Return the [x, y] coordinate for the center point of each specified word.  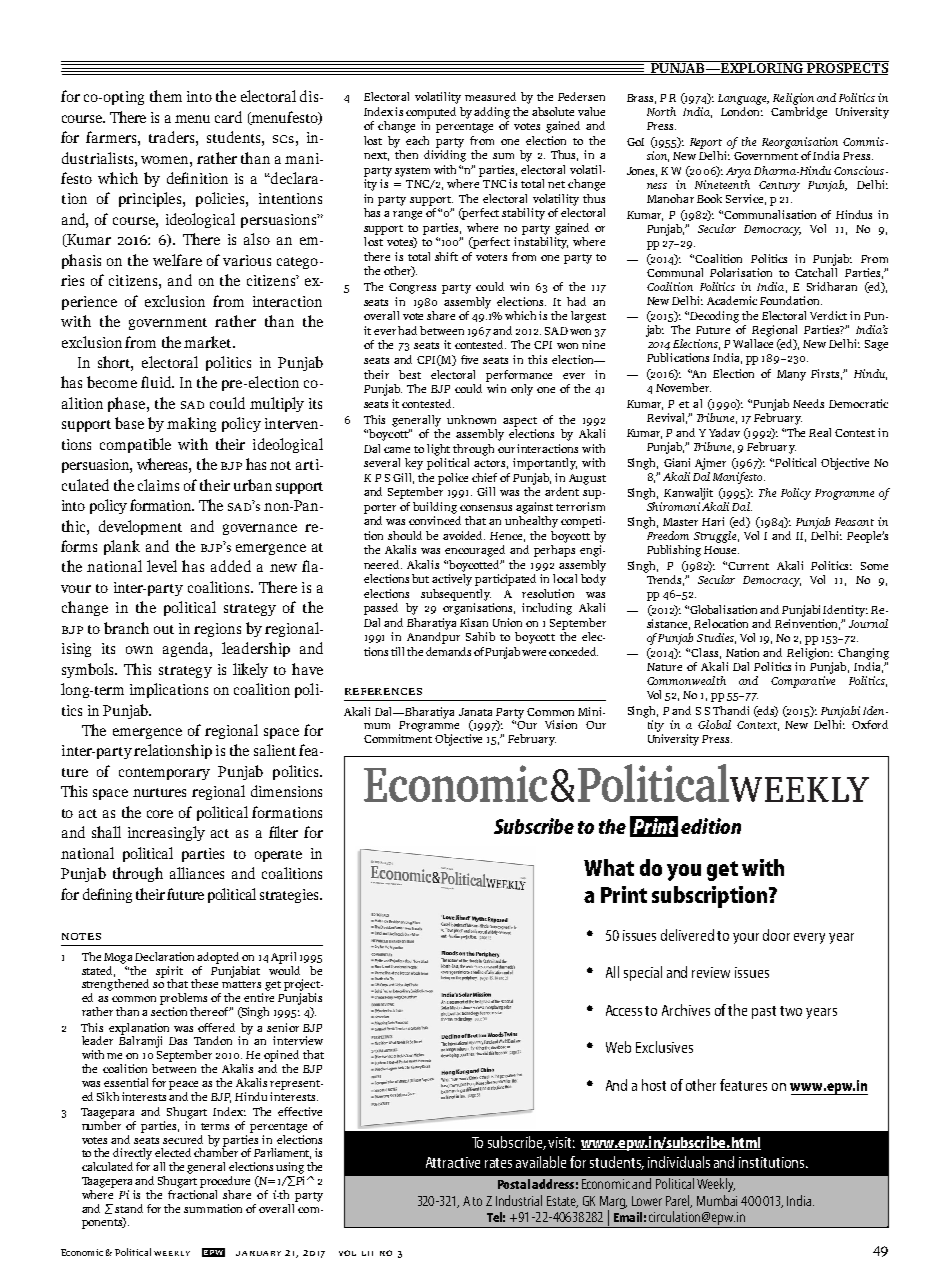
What [609, 867]
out [164, 629]
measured [490, 96]
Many [791, 375]
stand [129, 1208]
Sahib [480, 636]
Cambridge [799, 111]
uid [162, 382]
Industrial [519, 1200]
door [776, 935]
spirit [169, 973]
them [166, 96]
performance [519, 376]
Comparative [803, 682]
